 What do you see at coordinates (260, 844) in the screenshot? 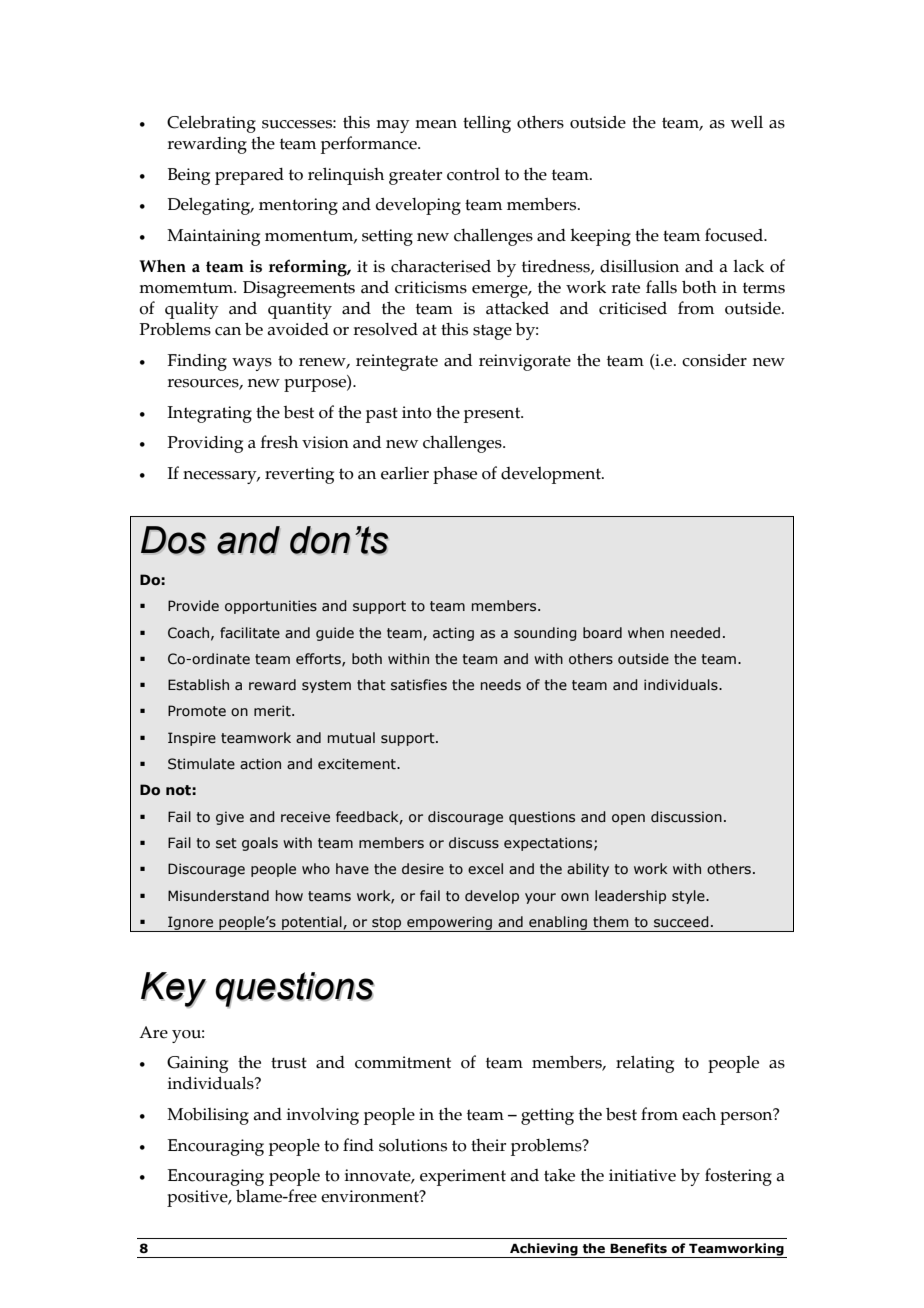
I see `goals` at bounding box center [260, 844].
